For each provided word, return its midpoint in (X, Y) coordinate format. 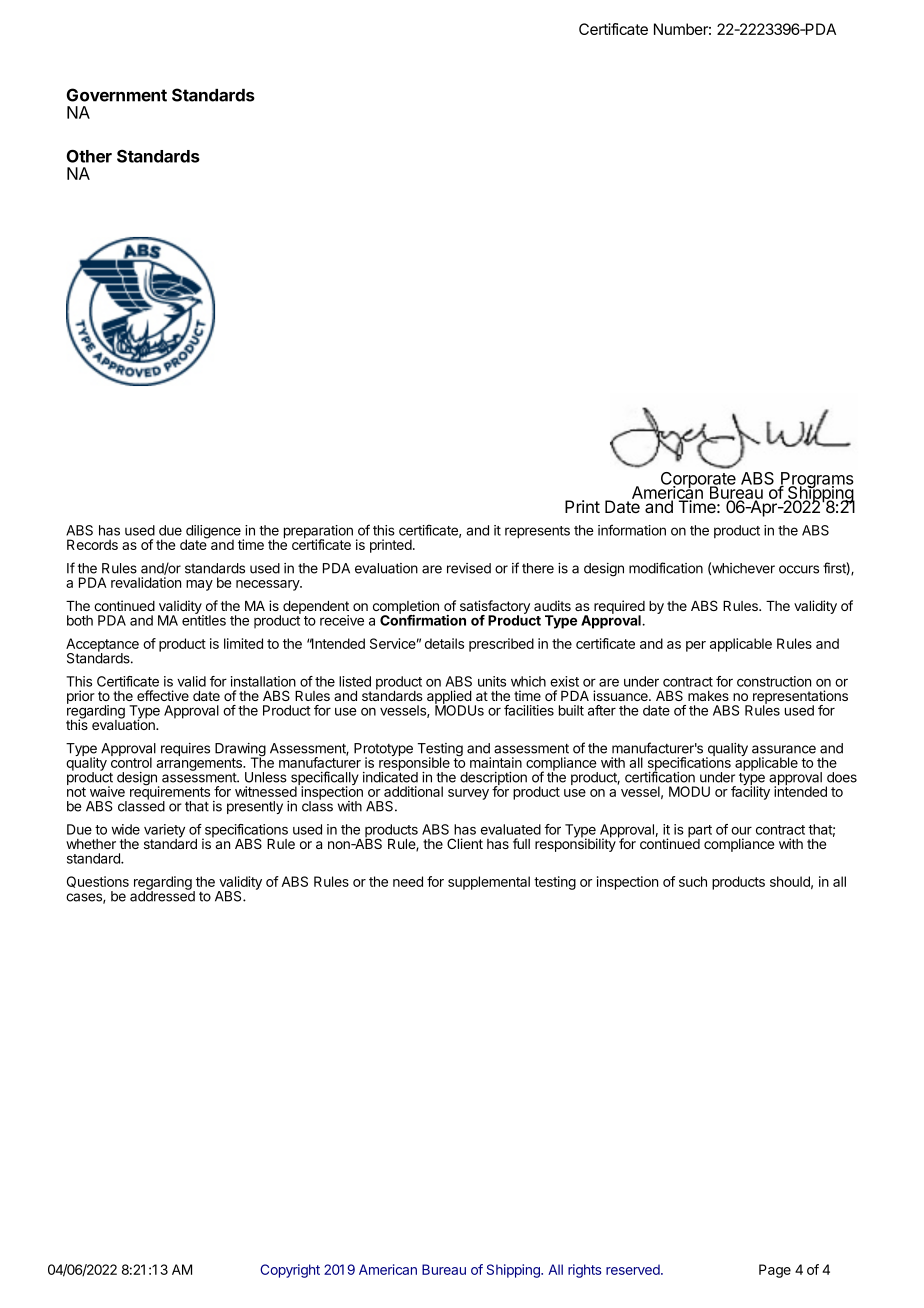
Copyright (290, 1271)
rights (585, 1271)
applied (449, 698)
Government (117, 95)
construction (774, 681)
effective (163, 695)
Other (89, 156)
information (632, 530)
